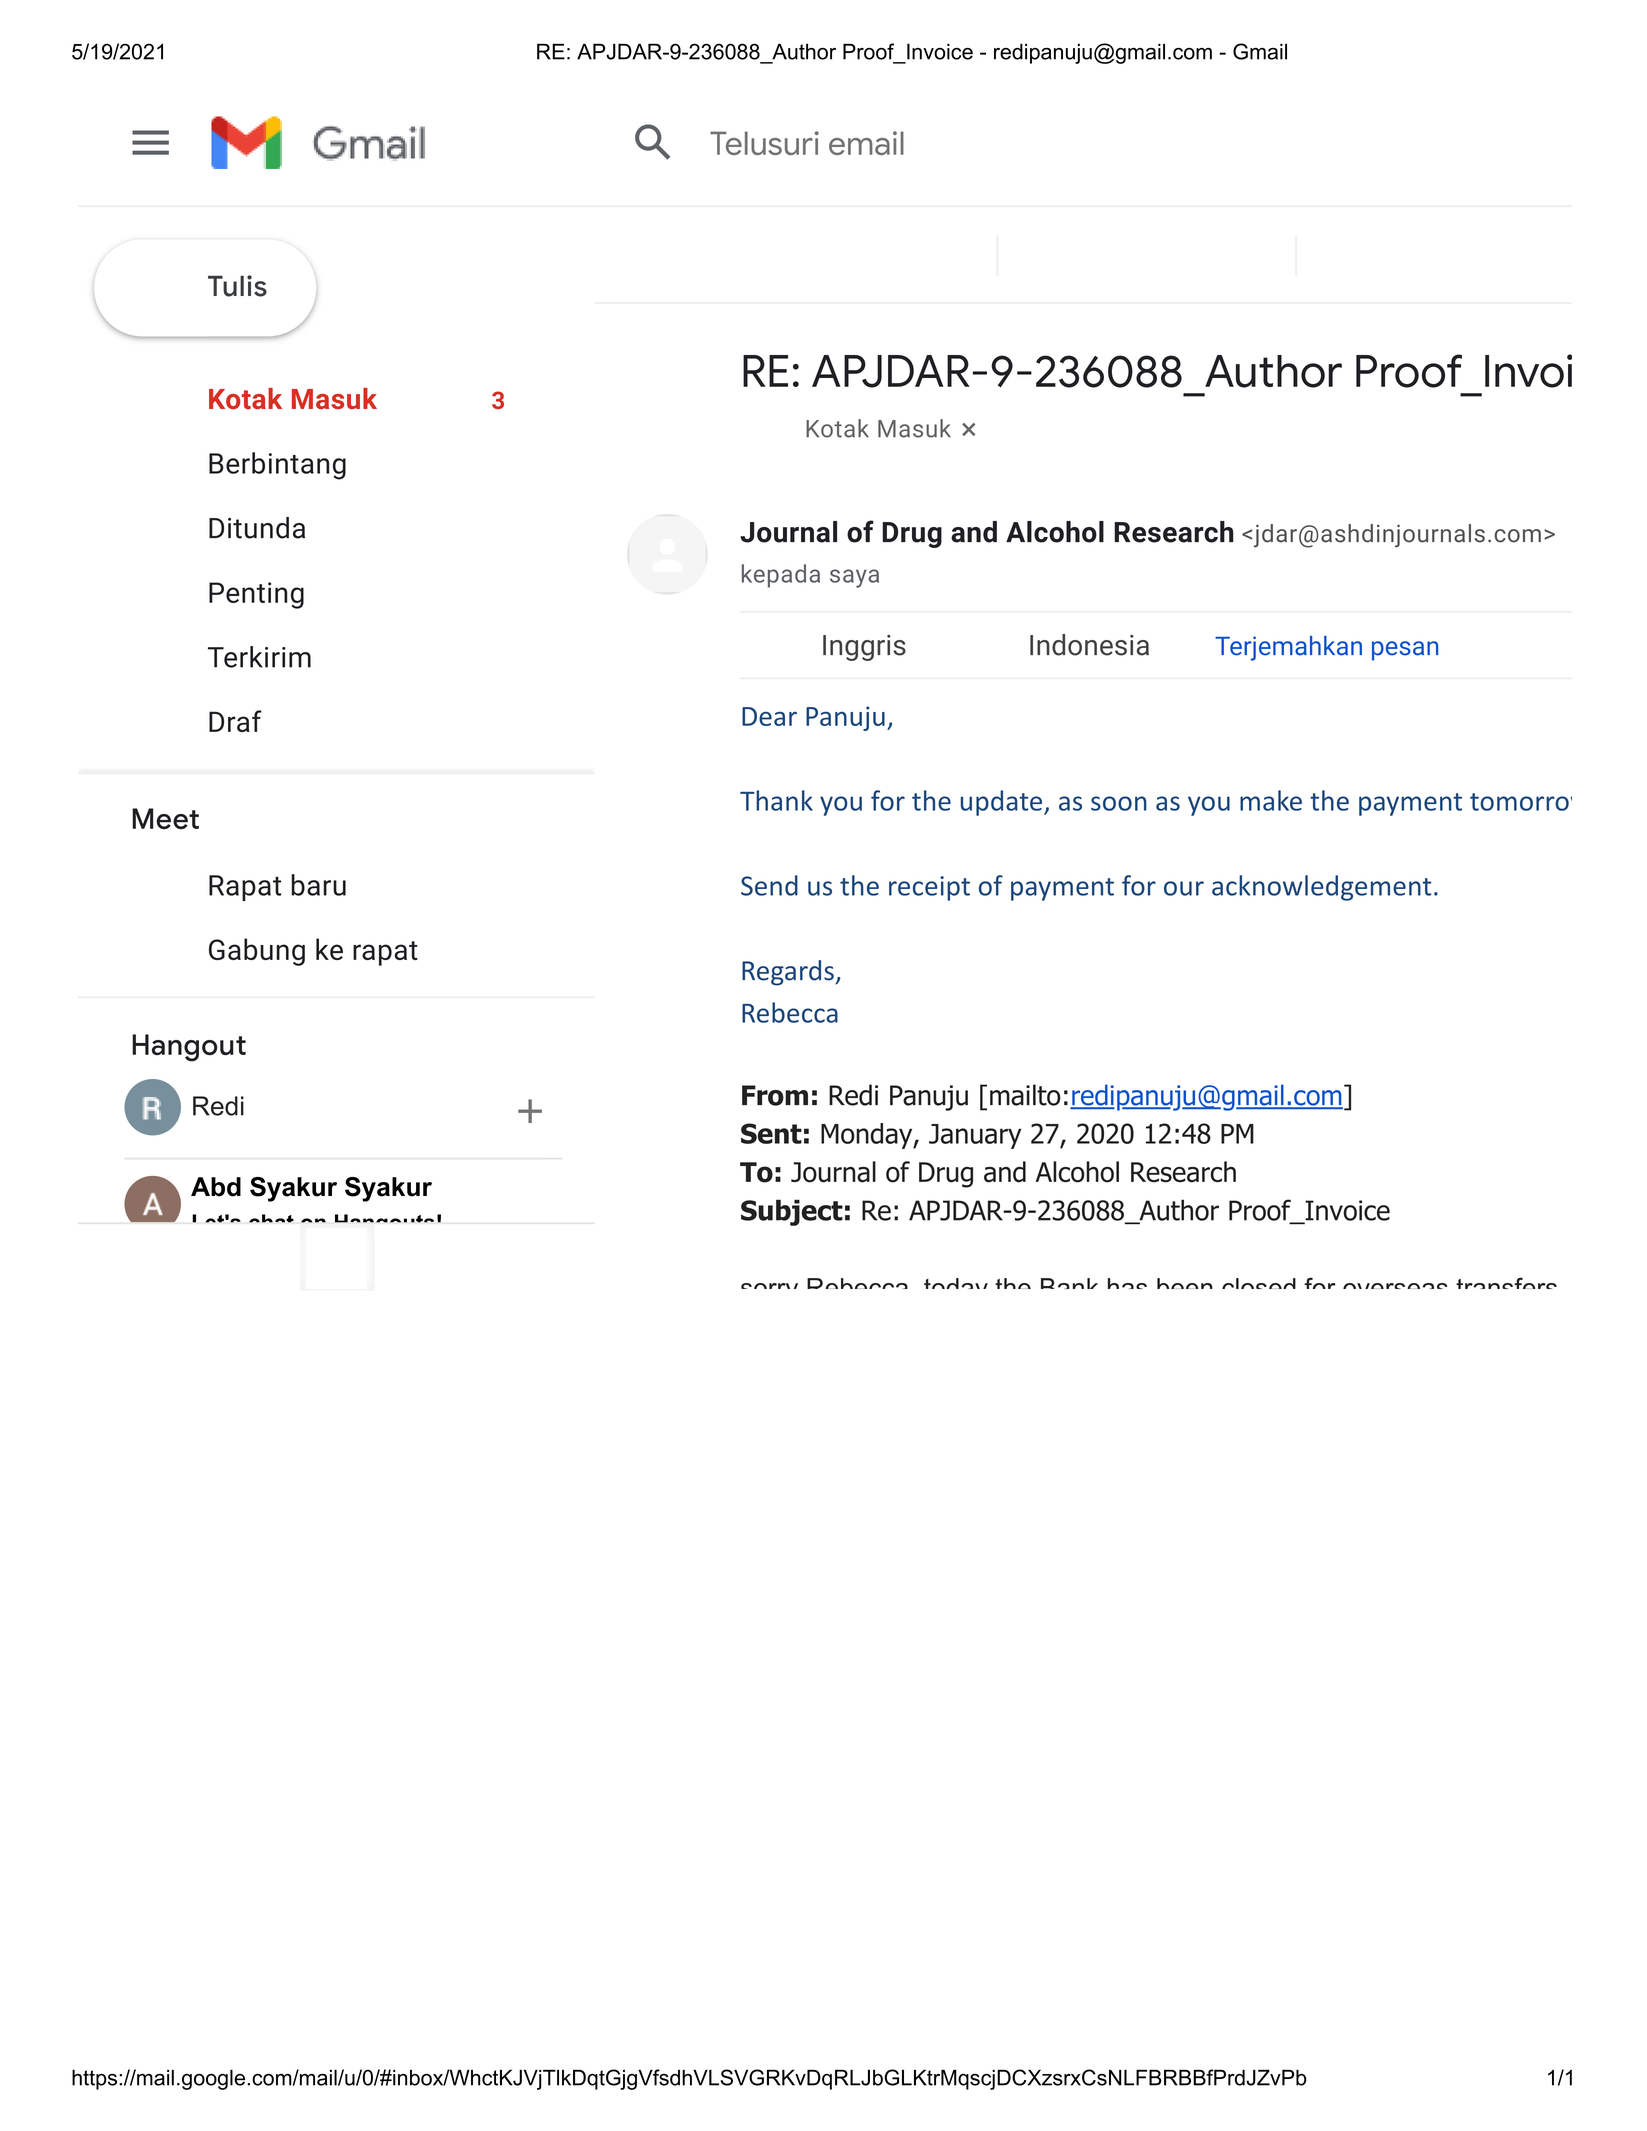 The image size is (1647, 2131). Describe the element at coordinates (1259, 1283) in the screenshot. I see `closed` at that location.
